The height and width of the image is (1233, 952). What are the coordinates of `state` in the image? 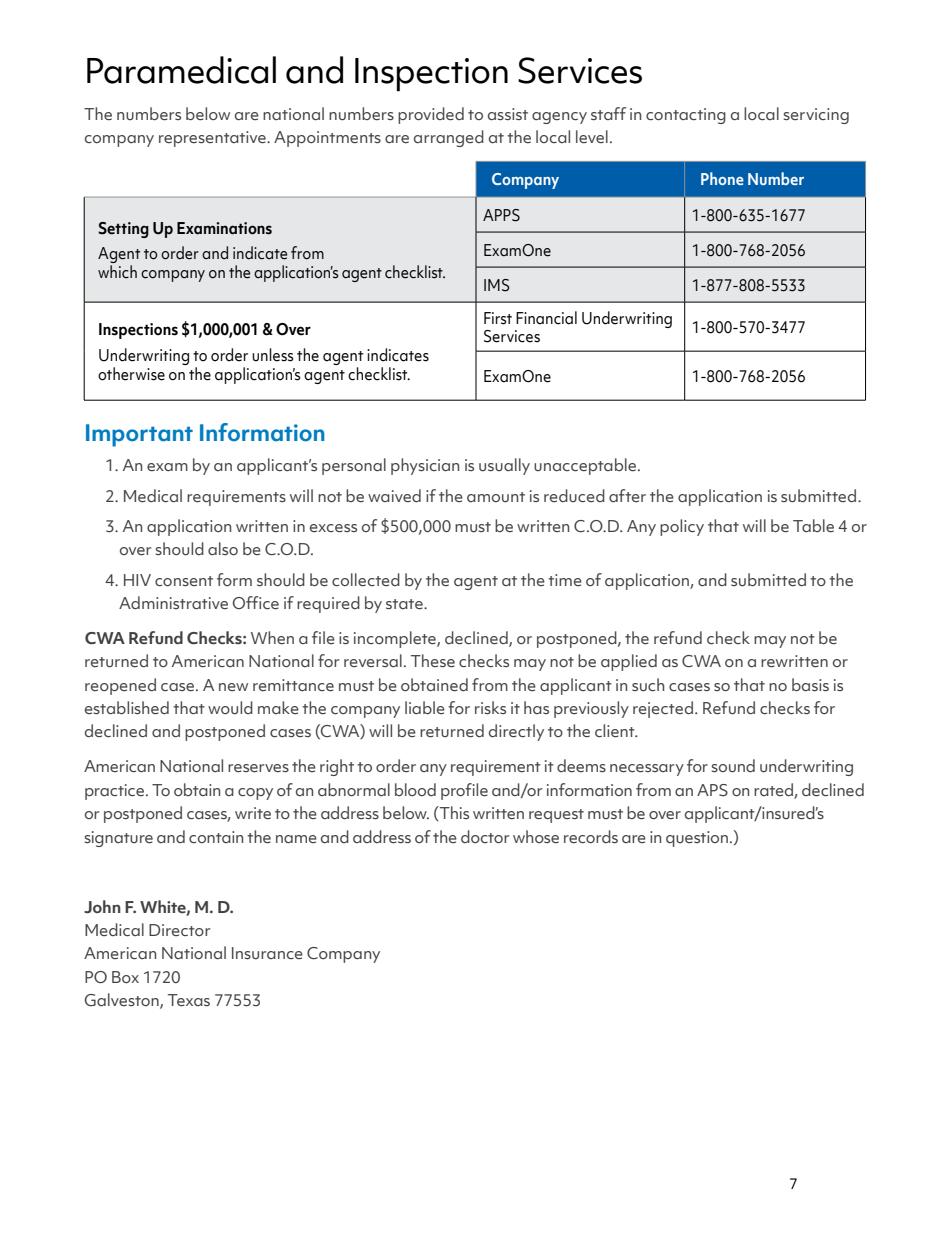 It's located at (405, 604).
